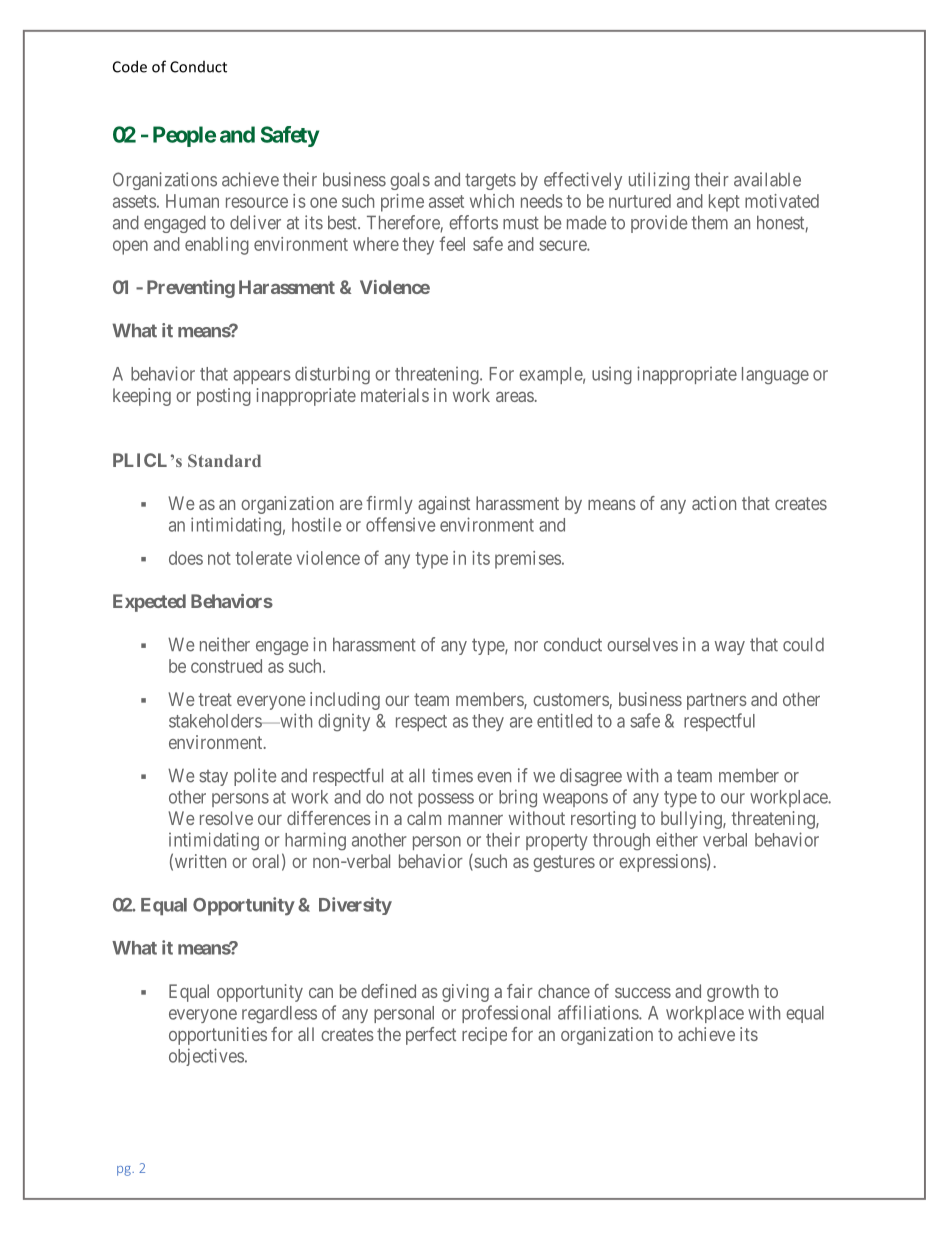 Image resolution: width=952 pixels, height=1233 pixels. Describe the element at coordinates (446, 800) in the screenshot. I see `possess` at that location.
